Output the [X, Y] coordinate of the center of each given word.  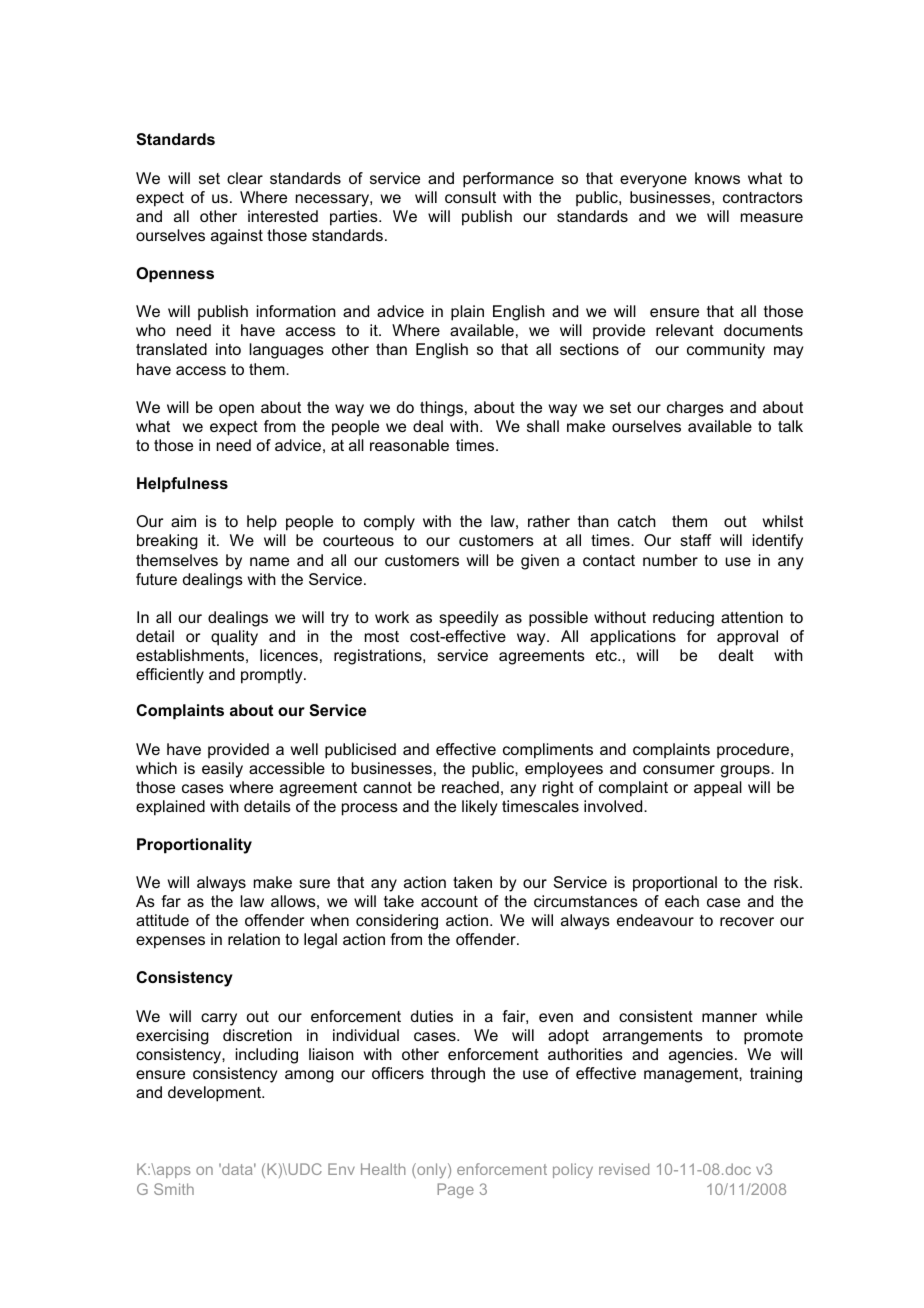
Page [455, 1190]
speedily [469, 619]
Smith [174, 1189]
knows [717, 178]
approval [747, 638]
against [237, 237]
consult [470, 197]
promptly [273, 676]
